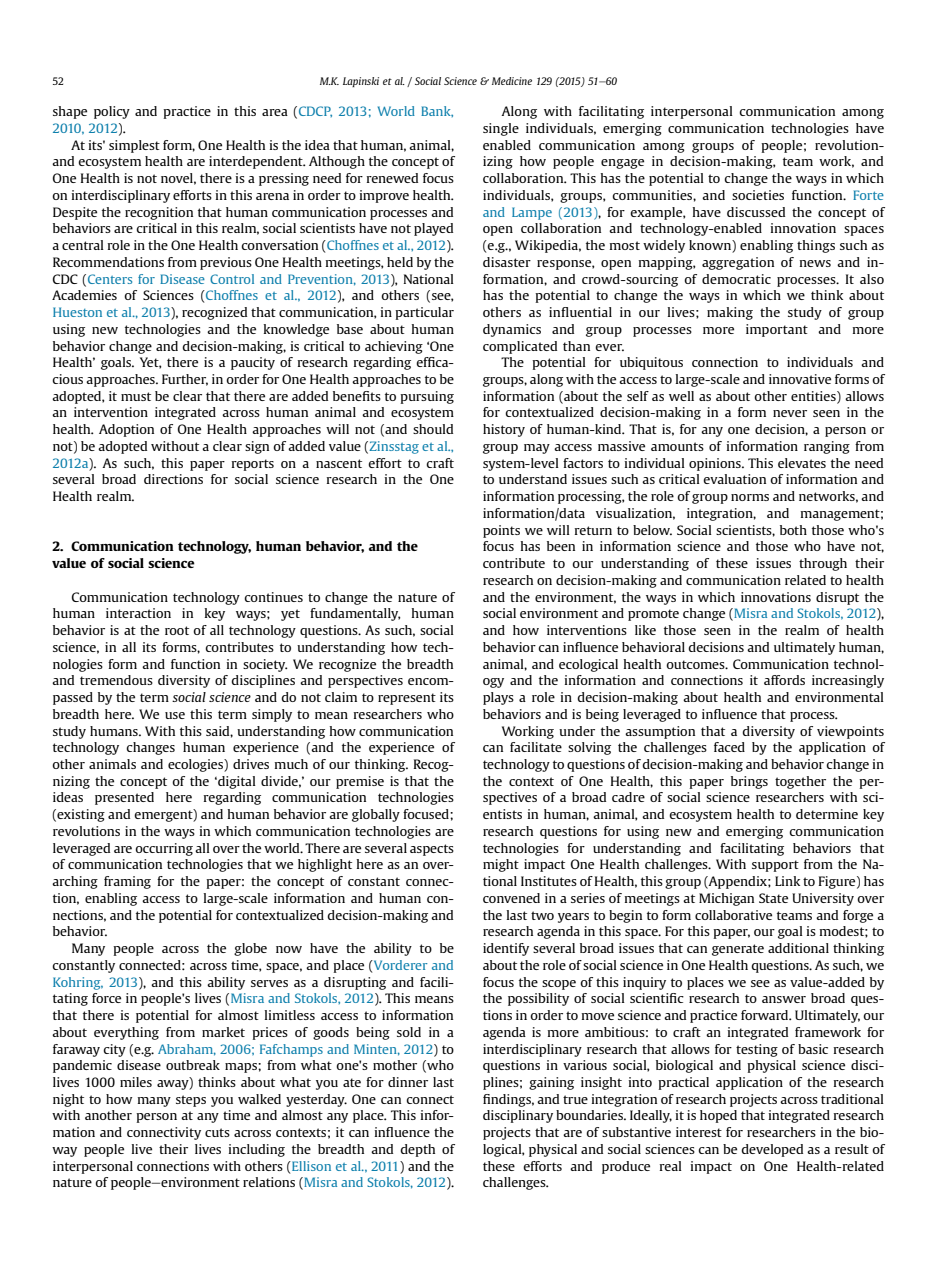  What do you see at coordinates (504, 430) in the screenshot?
I see `history` at bounding box center [504, 430].
